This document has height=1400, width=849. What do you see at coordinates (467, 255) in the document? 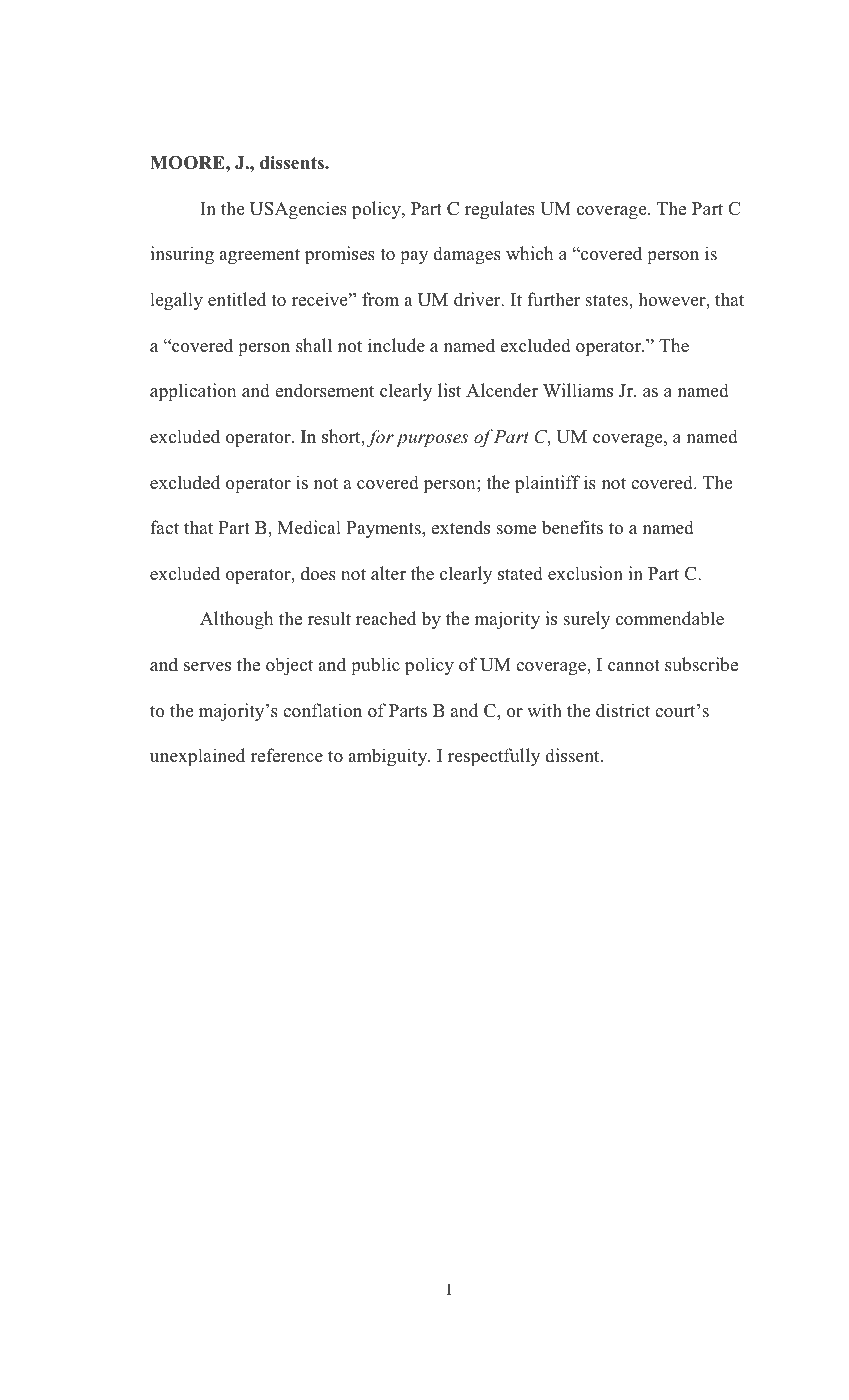
I see `damages` at bounding box center [467, 255].
